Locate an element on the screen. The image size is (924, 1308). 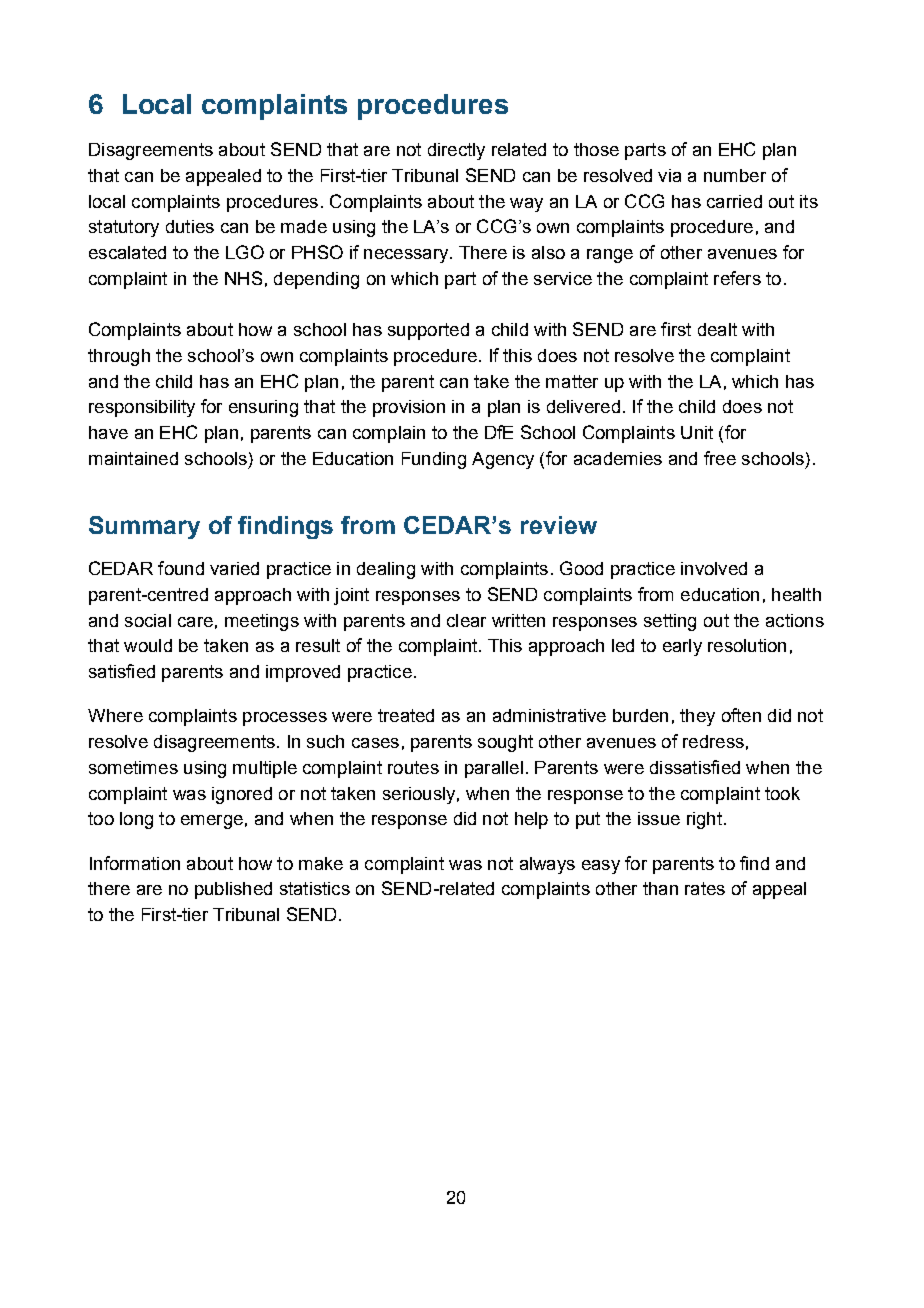
clear is located at coordinates (466, 620).
